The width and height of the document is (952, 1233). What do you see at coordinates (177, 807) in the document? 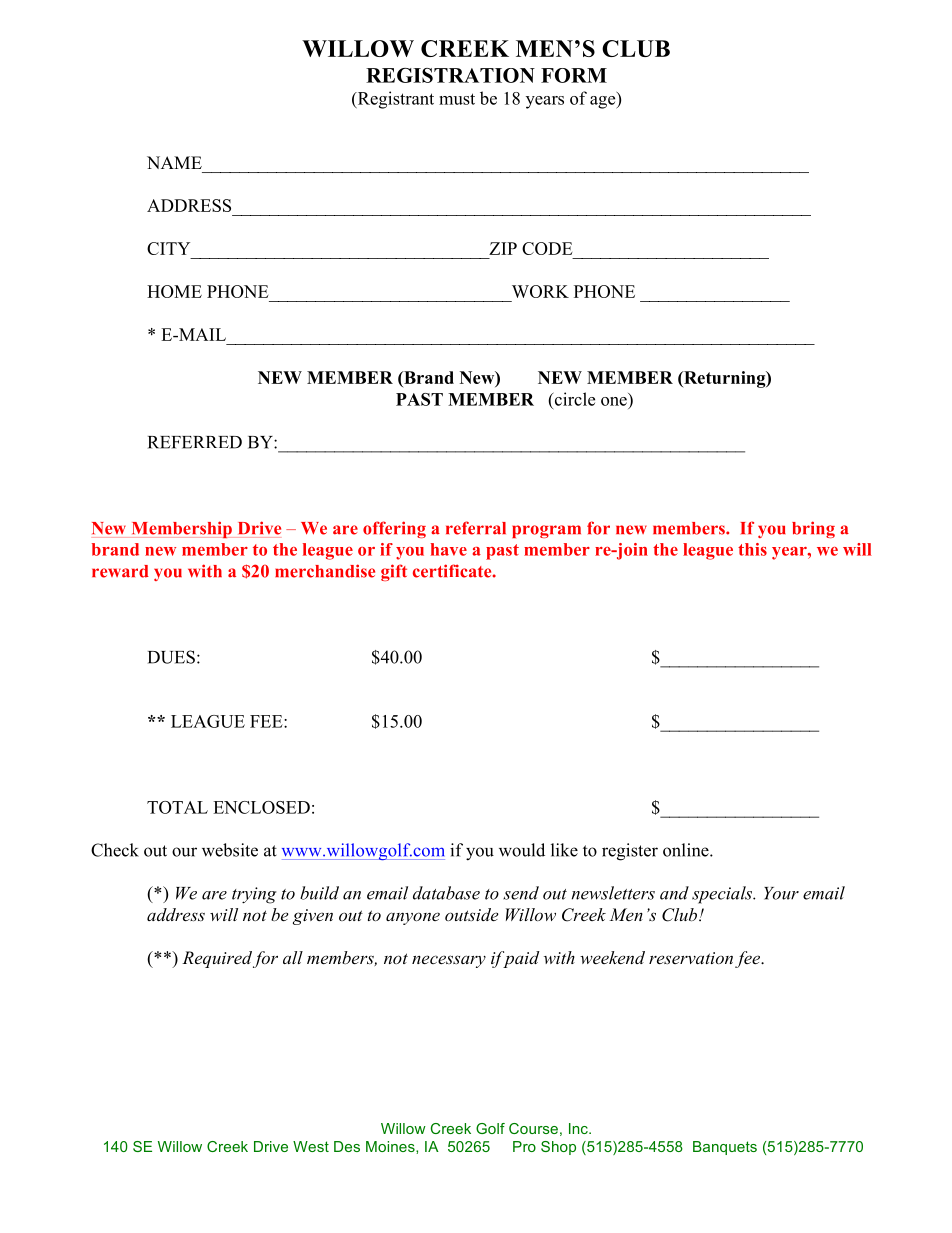
I see `TOTAL` at bounding box center [177, 807].
